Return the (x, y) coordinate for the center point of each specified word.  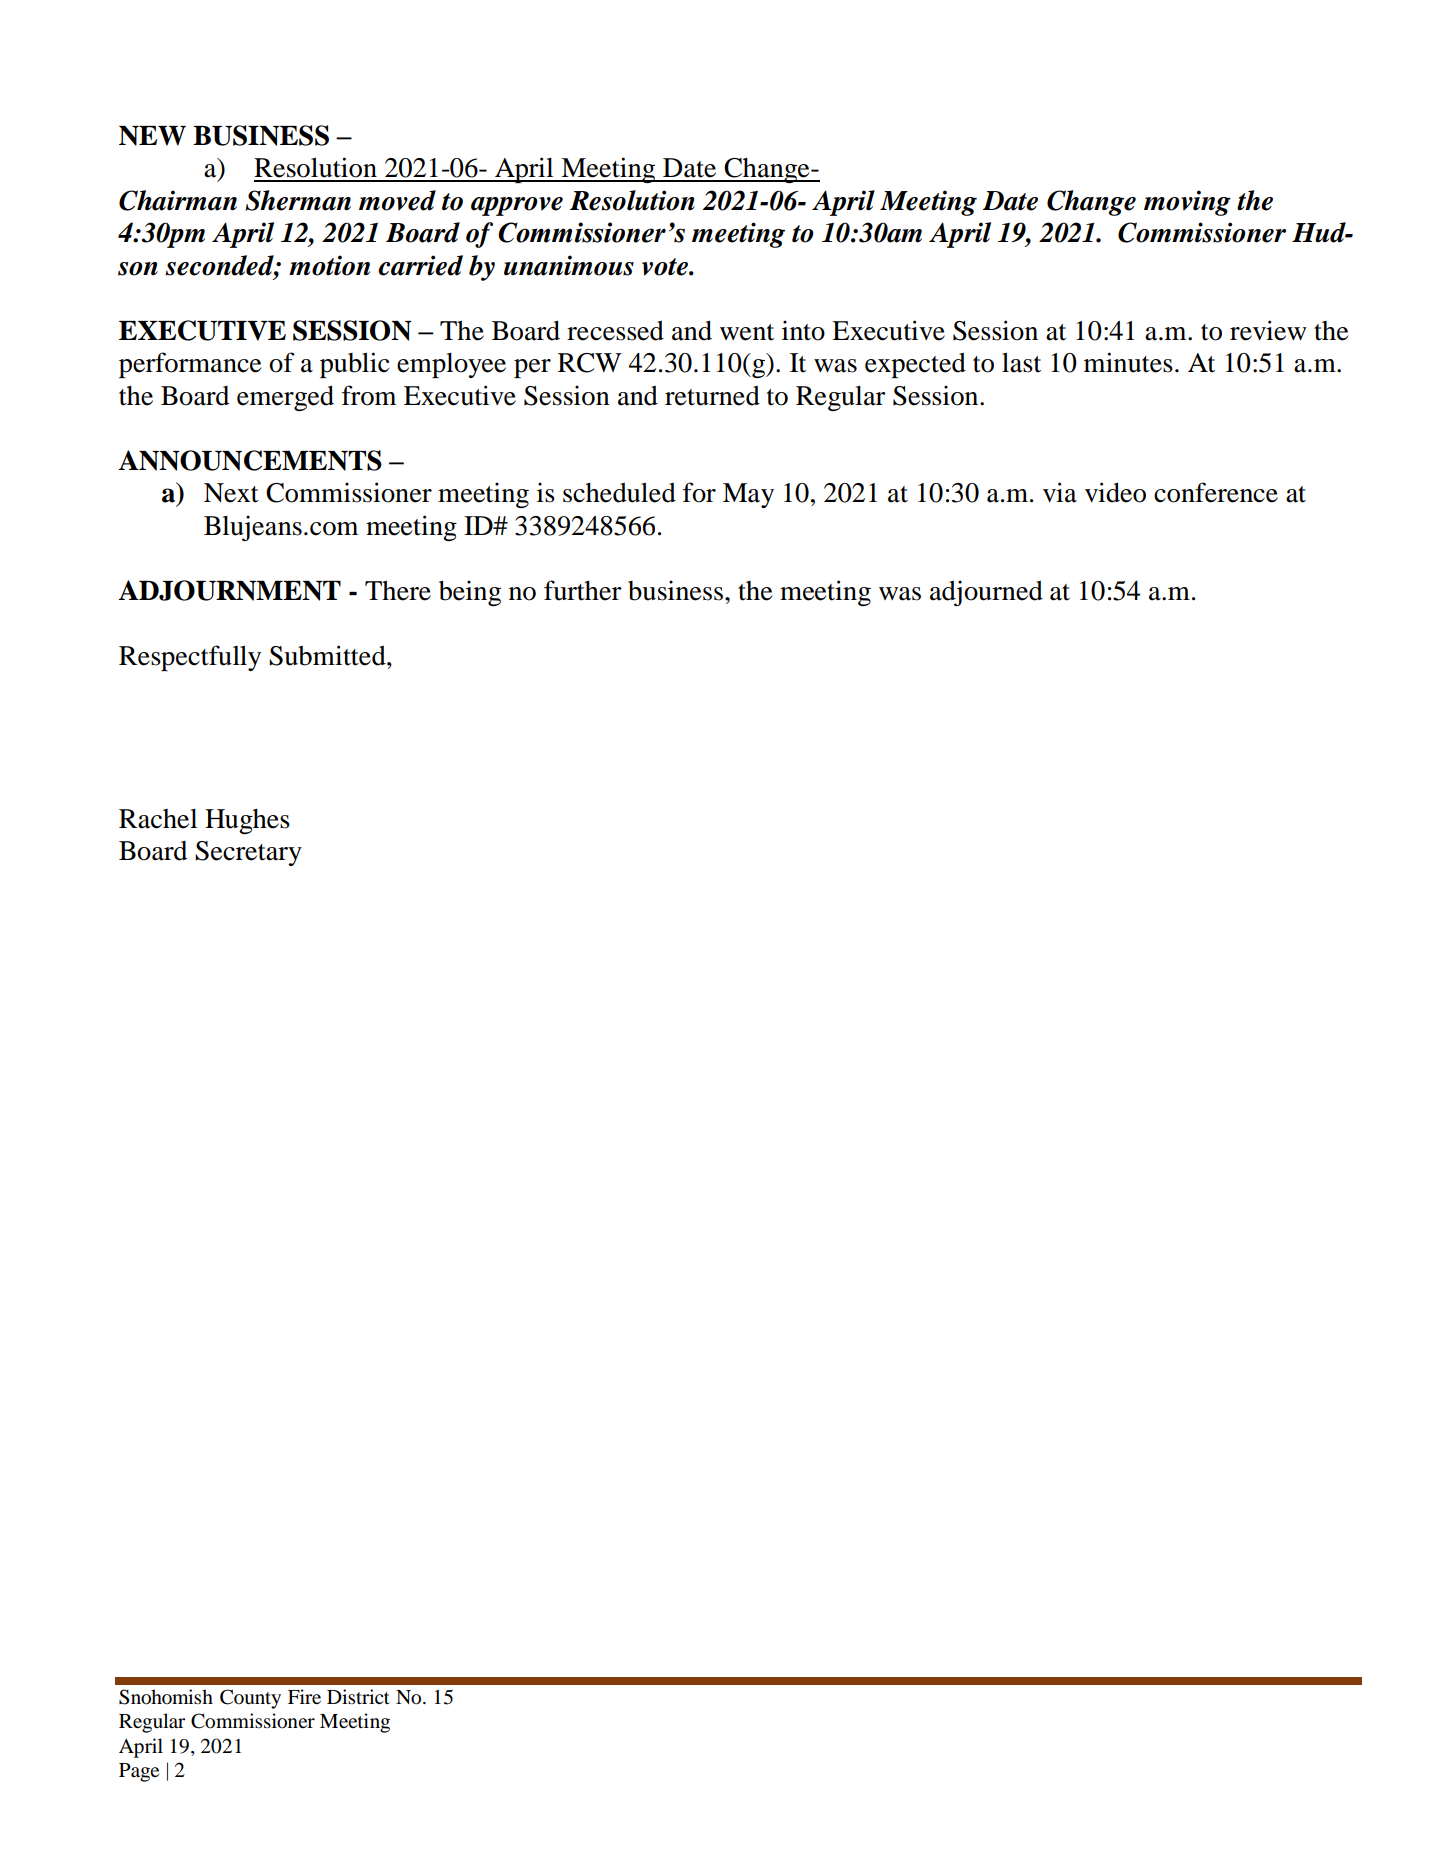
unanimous (569, 265)
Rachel (158, 819)
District (358, 1696)
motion (329, 265)
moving (1187, 203)
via (1060, 492)
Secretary (248, 853)
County (250, 1699)
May (748, 495)
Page (139, 1772)
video (1115, 492)
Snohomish (166, 1697)
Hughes (247, 821)
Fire (304, 1696)
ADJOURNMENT (229, 590)
